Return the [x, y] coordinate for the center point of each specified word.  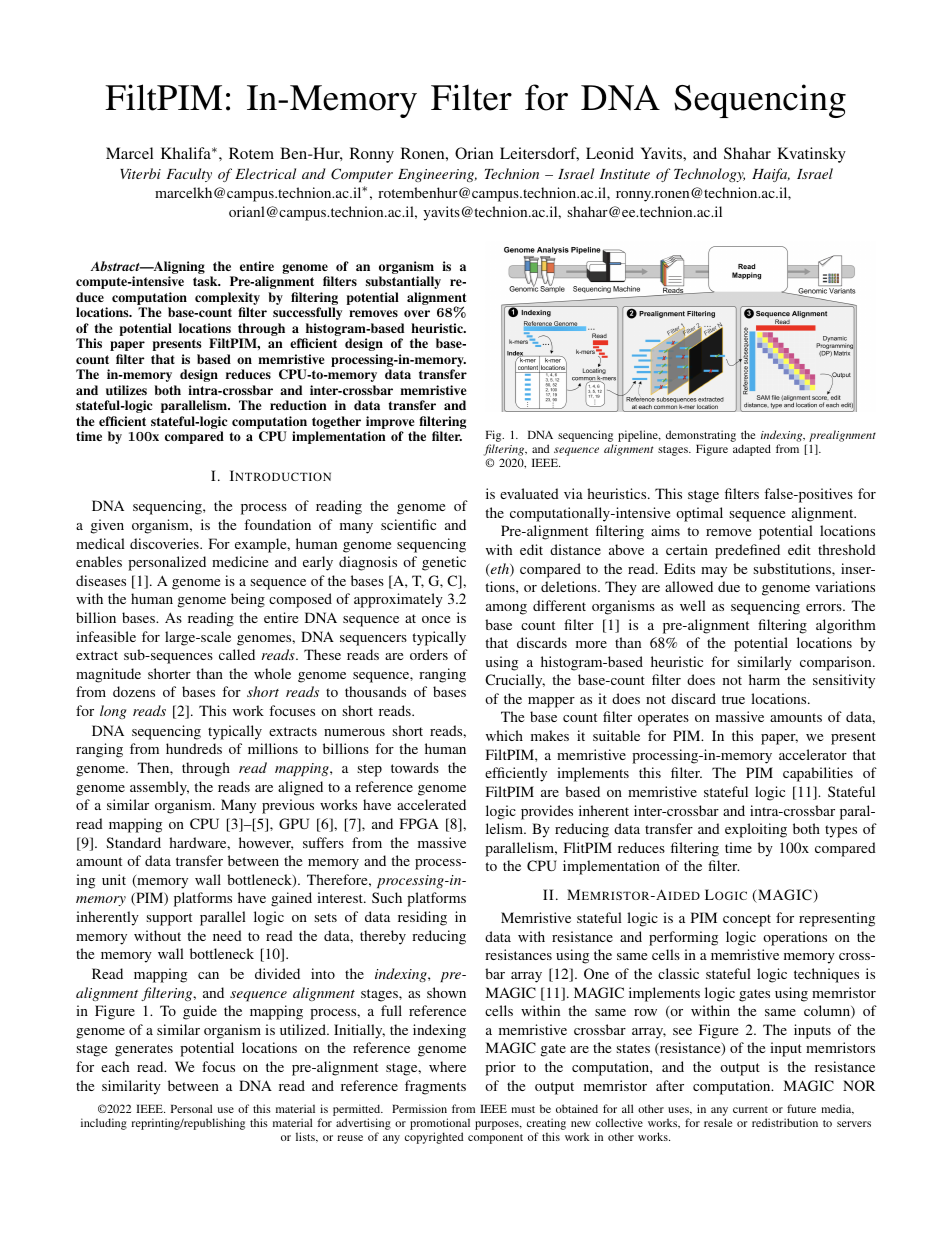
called [237, 654]
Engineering [437, 175]
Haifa [771, 175]
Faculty [189, 175]
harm [764, 679]
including [104, 1124]
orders [429, 654]
